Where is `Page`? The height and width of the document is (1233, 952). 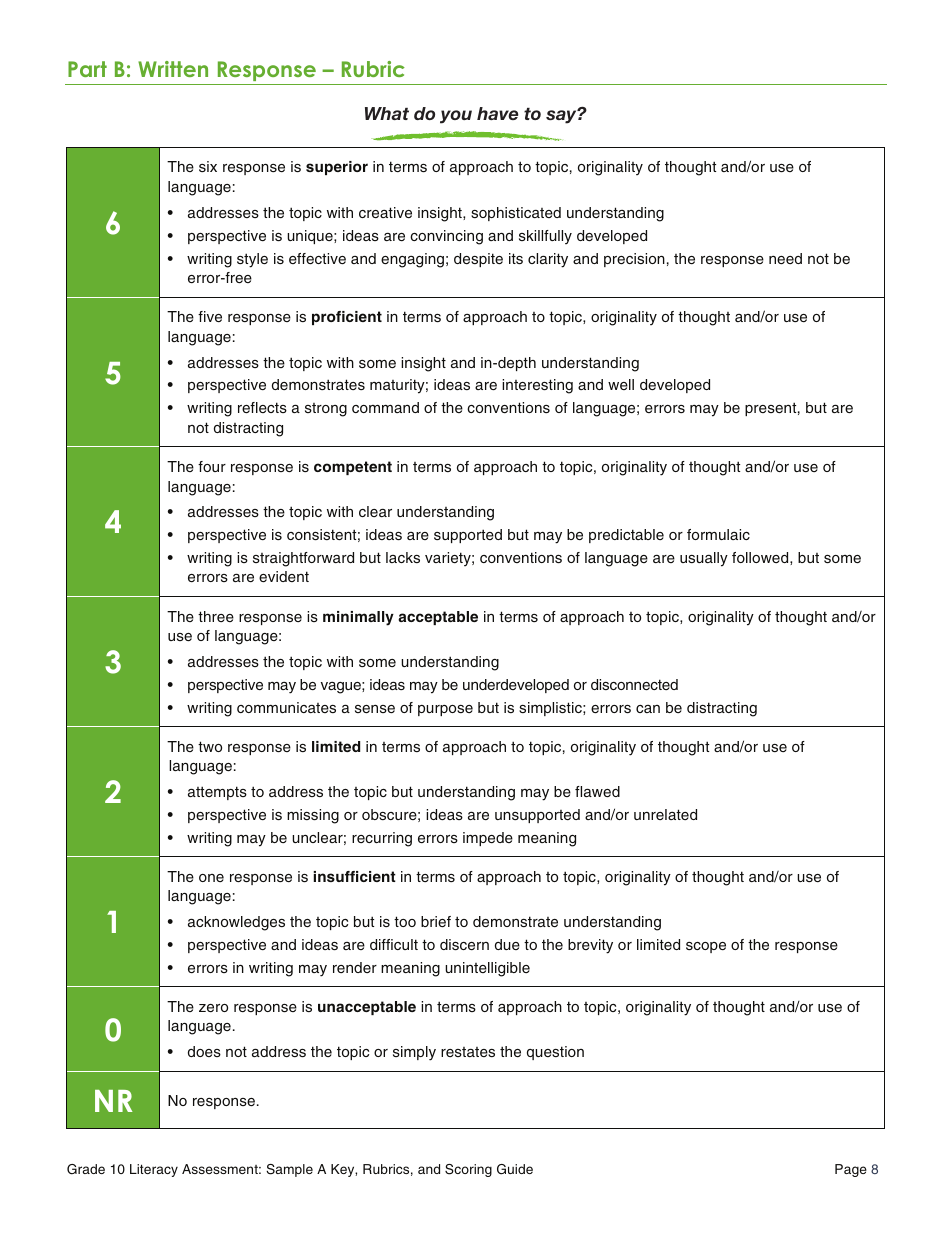
Page is located at coordinates (851, 1170).
